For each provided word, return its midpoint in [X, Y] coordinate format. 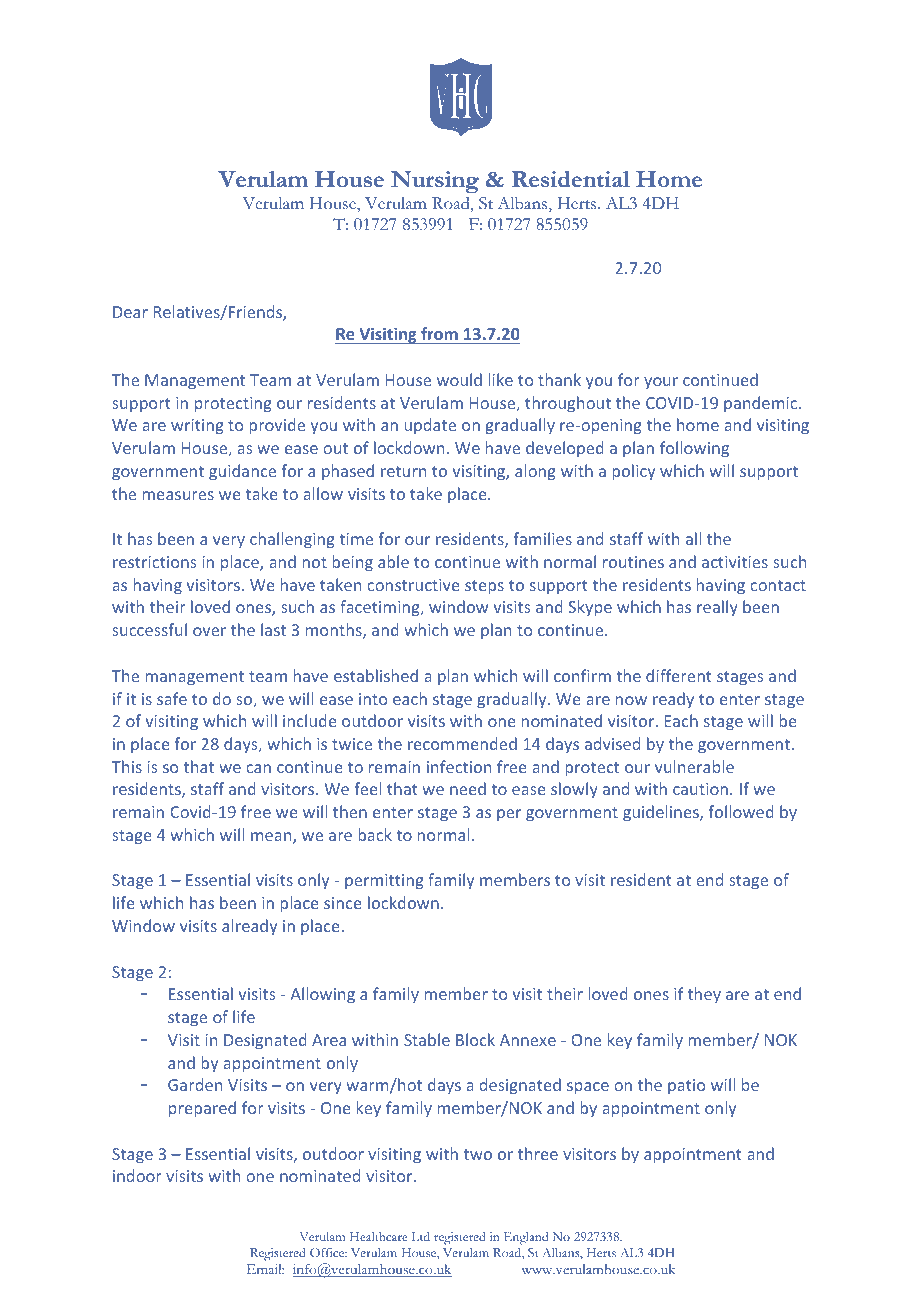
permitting [384, 882]
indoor [137, 1175]
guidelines [662, 813]
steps [484, 587]
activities [735, 562]
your [661, 383]
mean [272, 838]
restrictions [154, 562]
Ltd [421, 1236]
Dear [130, 312]
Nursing [435, 182]
